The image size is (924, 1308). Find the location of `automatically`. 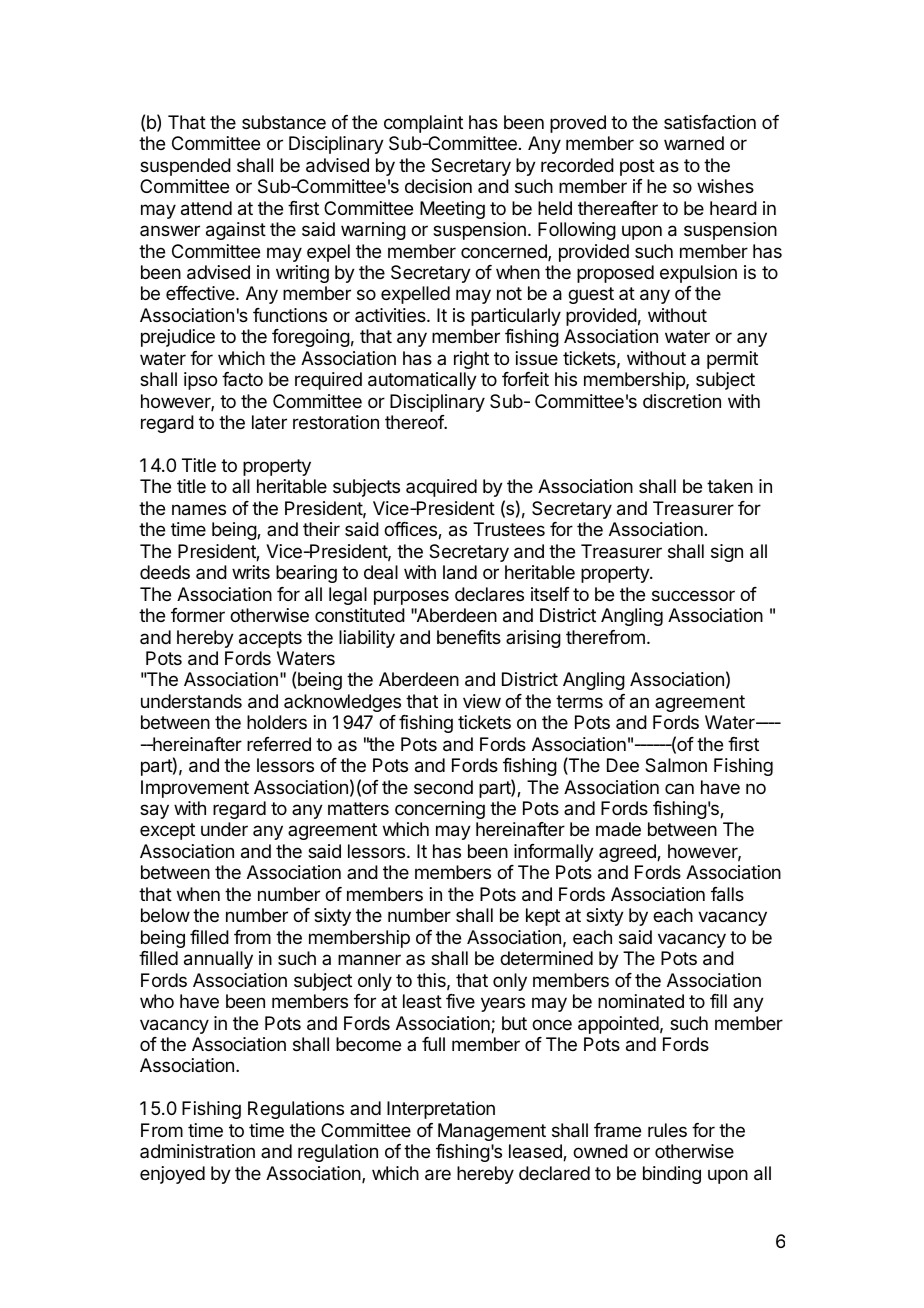

automatically is located at coordinates (422, 381).
